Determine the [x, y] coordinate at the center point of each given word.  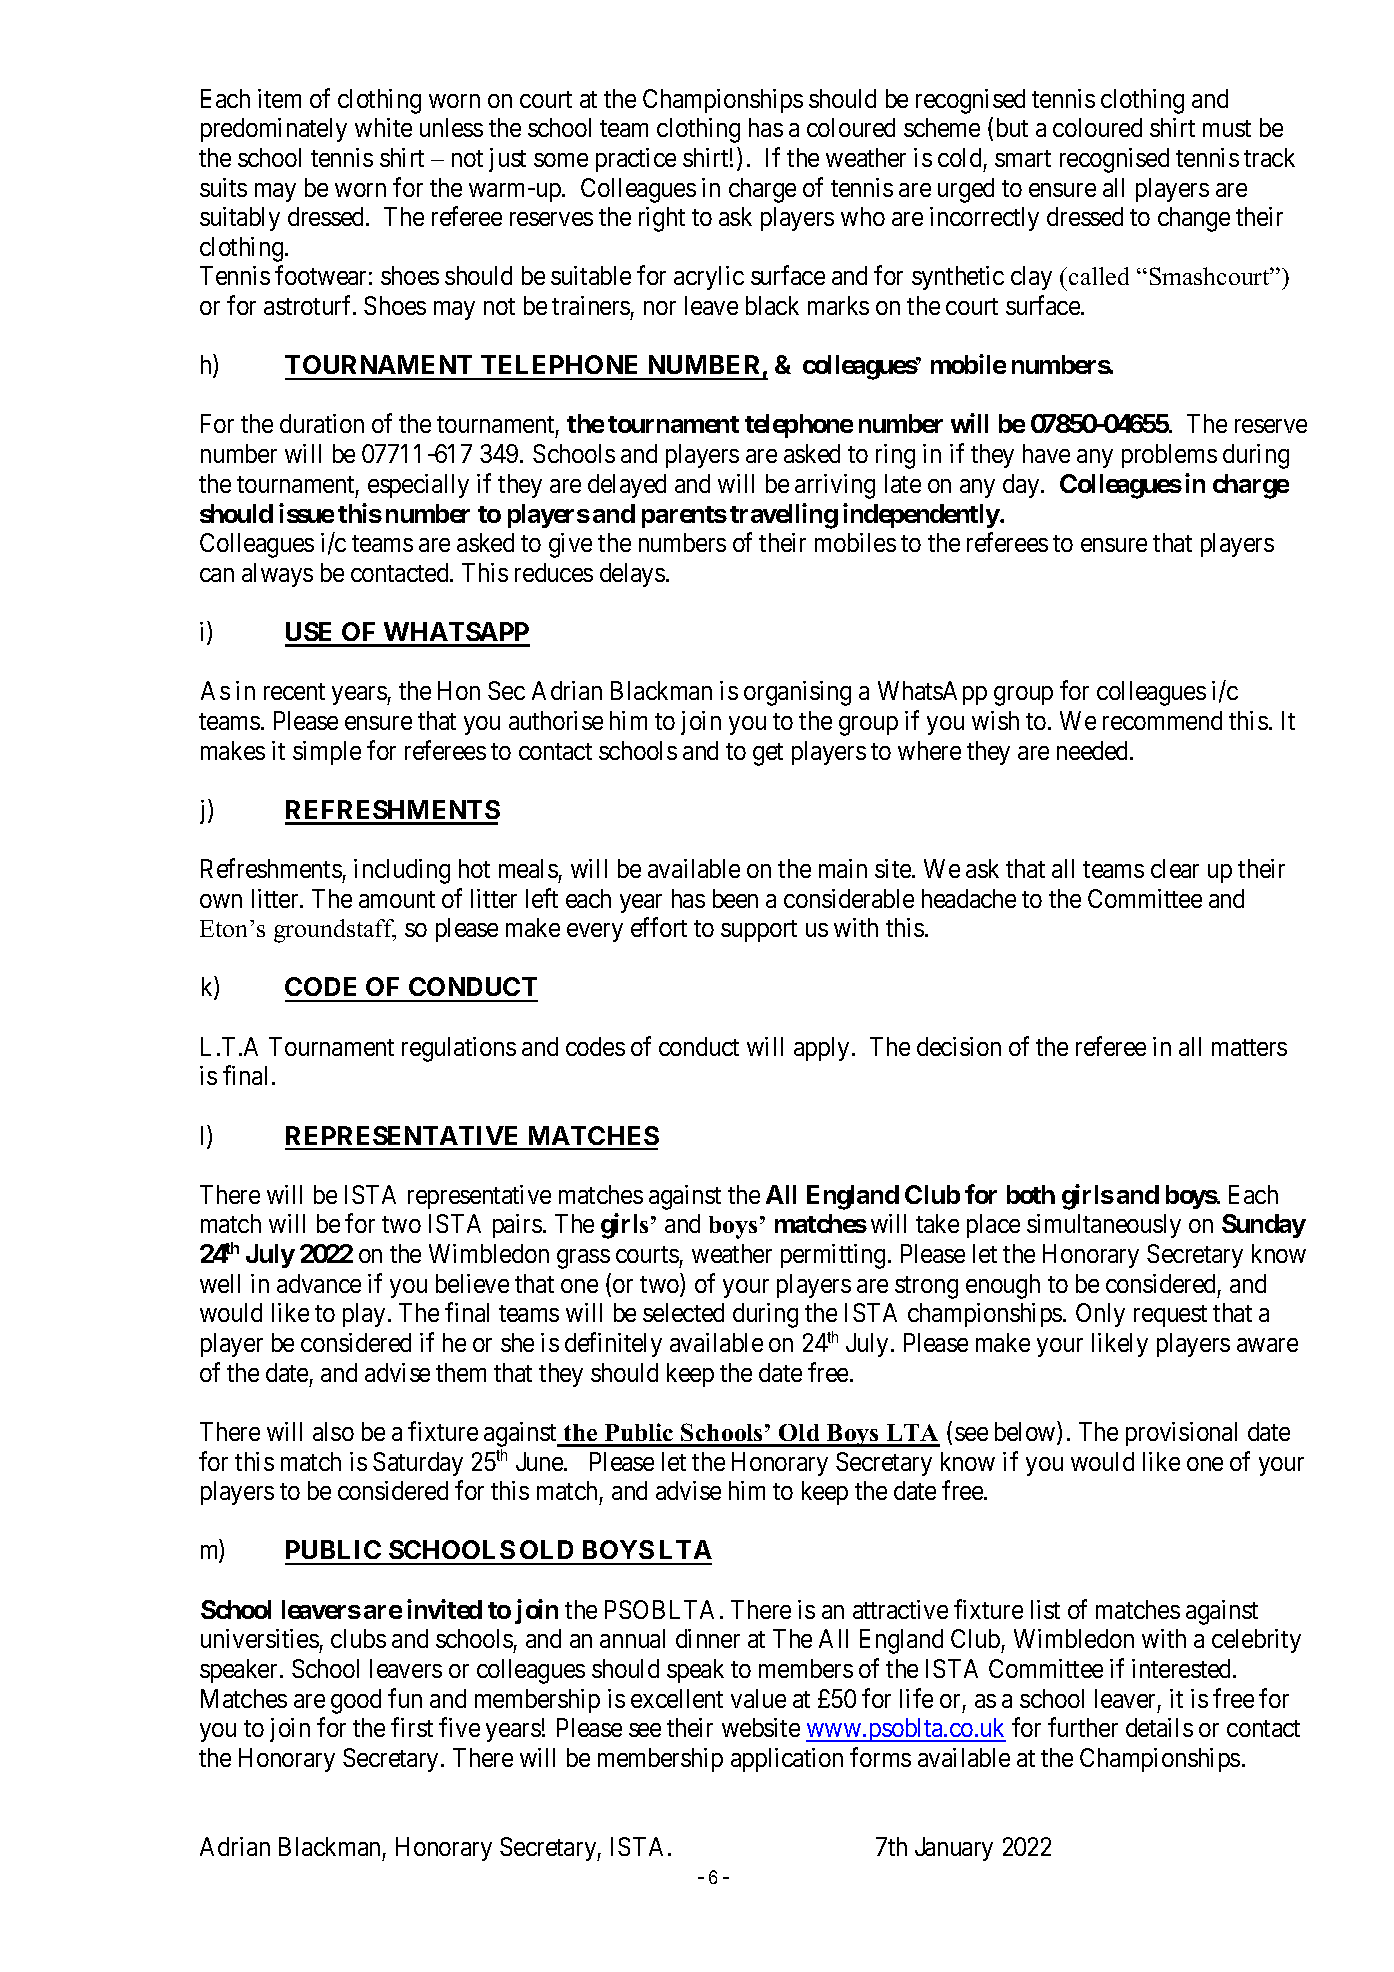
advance [319, 1283]
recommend [1162, 720]
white [383, 127]
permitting [833, 1256]
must [1227, 128]
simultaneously [1104, 1226]
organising [797, 693]
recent [294, 691]
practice [636, 160]
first [412, 1727]
